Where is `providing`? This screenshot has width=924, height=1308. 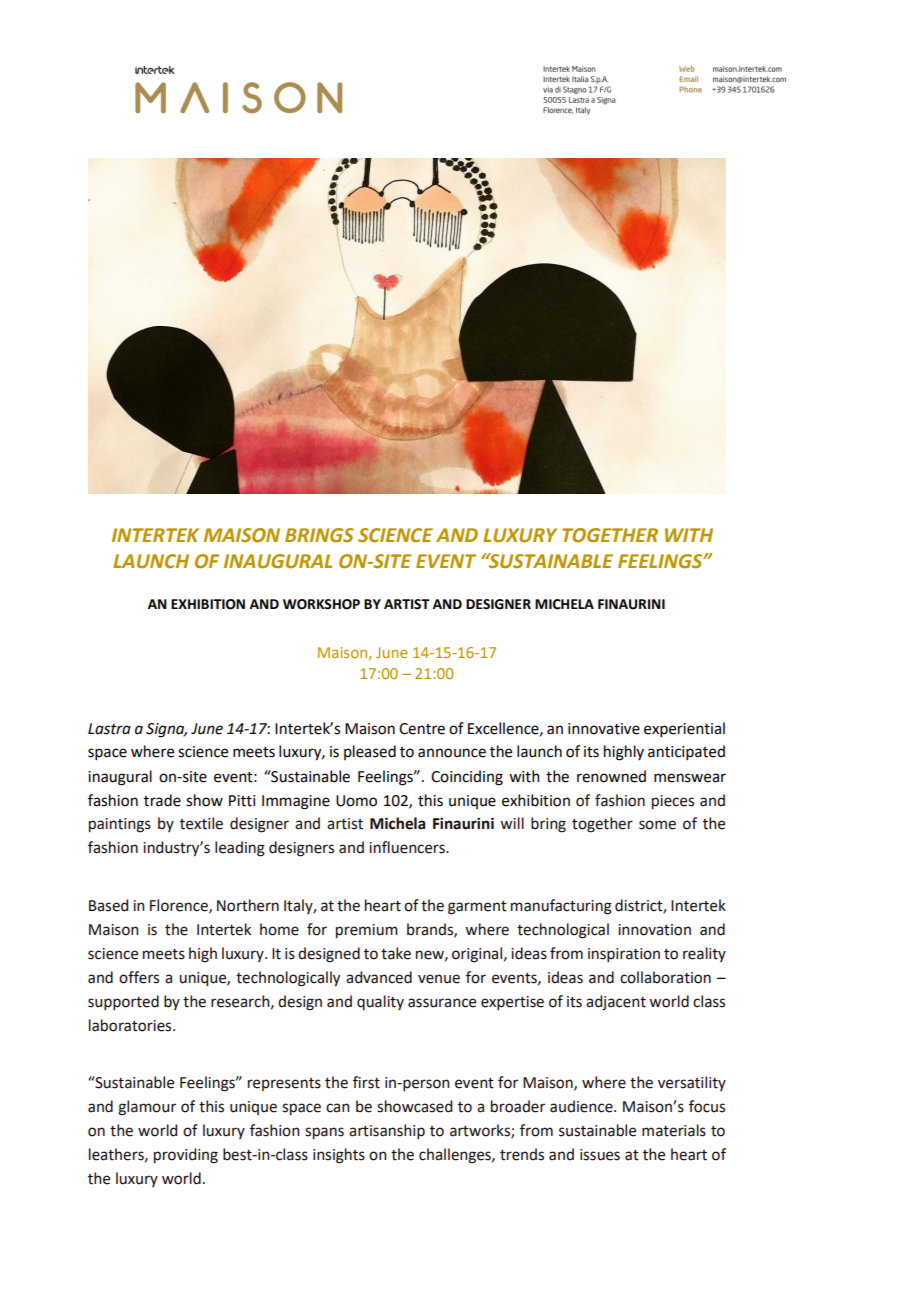 providing is located at coordinates (186, 1156).
